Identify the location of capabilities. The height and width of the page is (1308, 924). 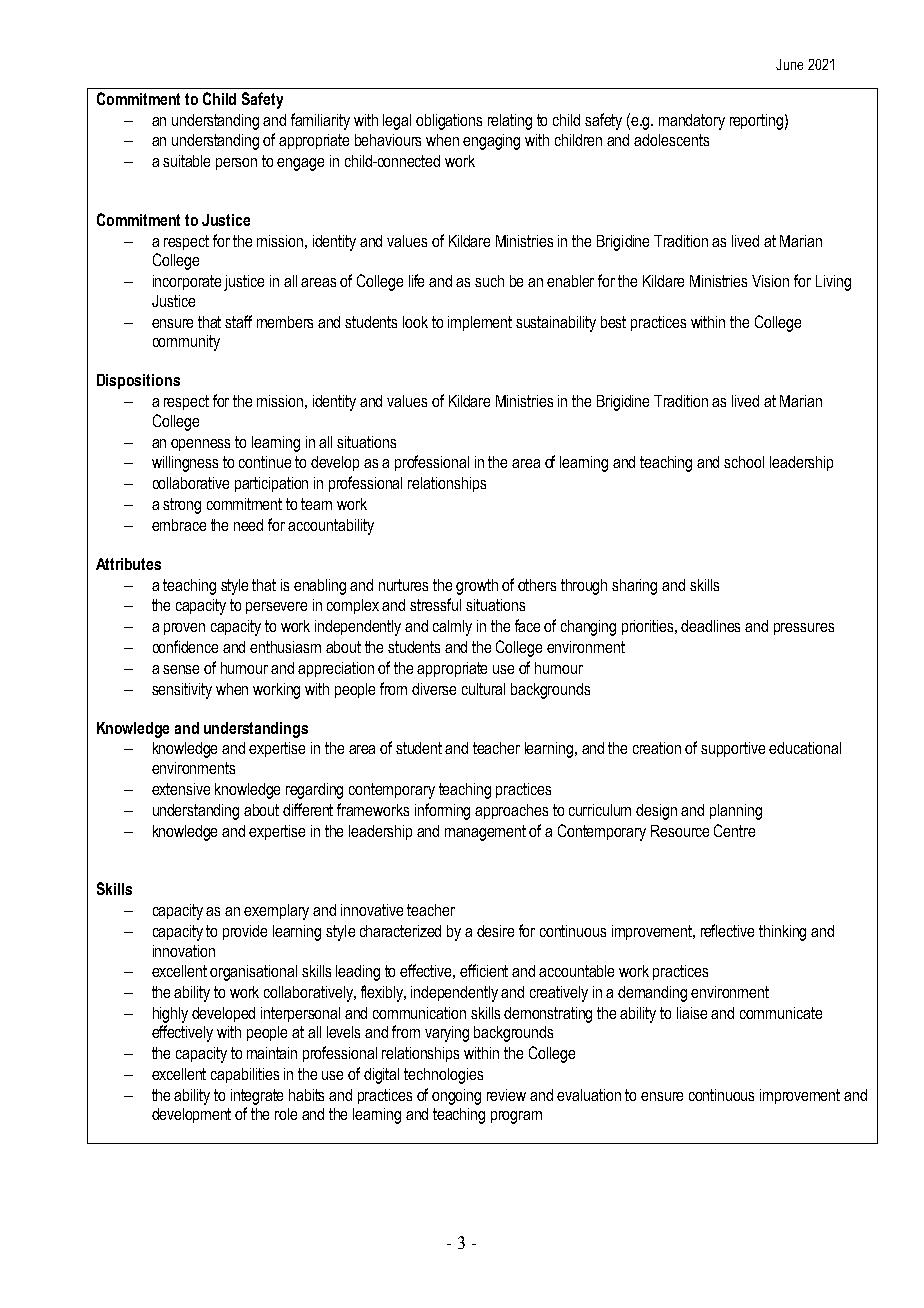
(245, 1075).
